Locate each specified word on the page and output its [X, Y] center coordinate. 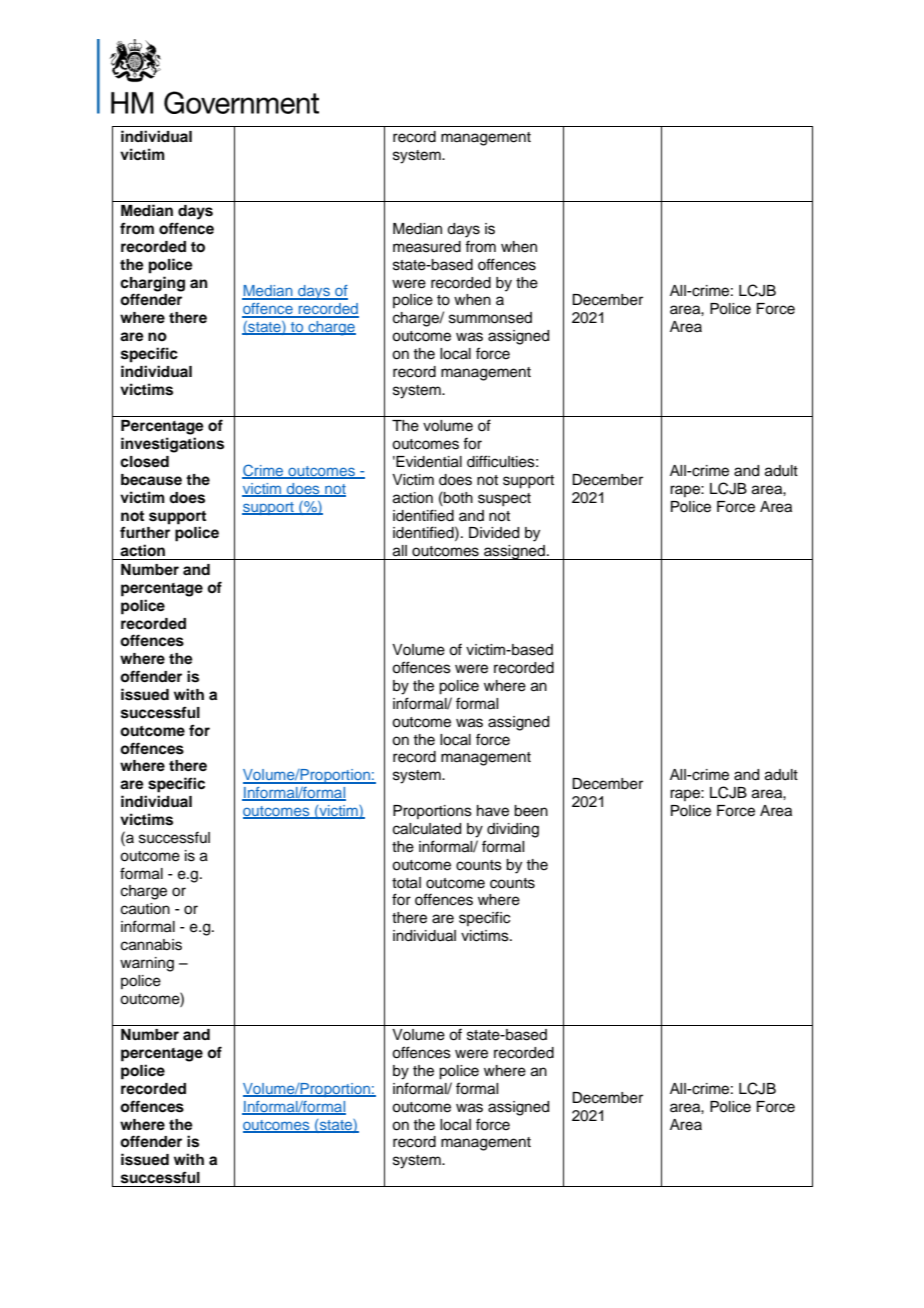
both [457, 497]
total [406, 883]
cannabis [151, 945]
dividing [513, 830]
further [145, 532]
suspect [504, 499]
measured [427, 247]
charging [152, 284]
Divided [494, 533]
